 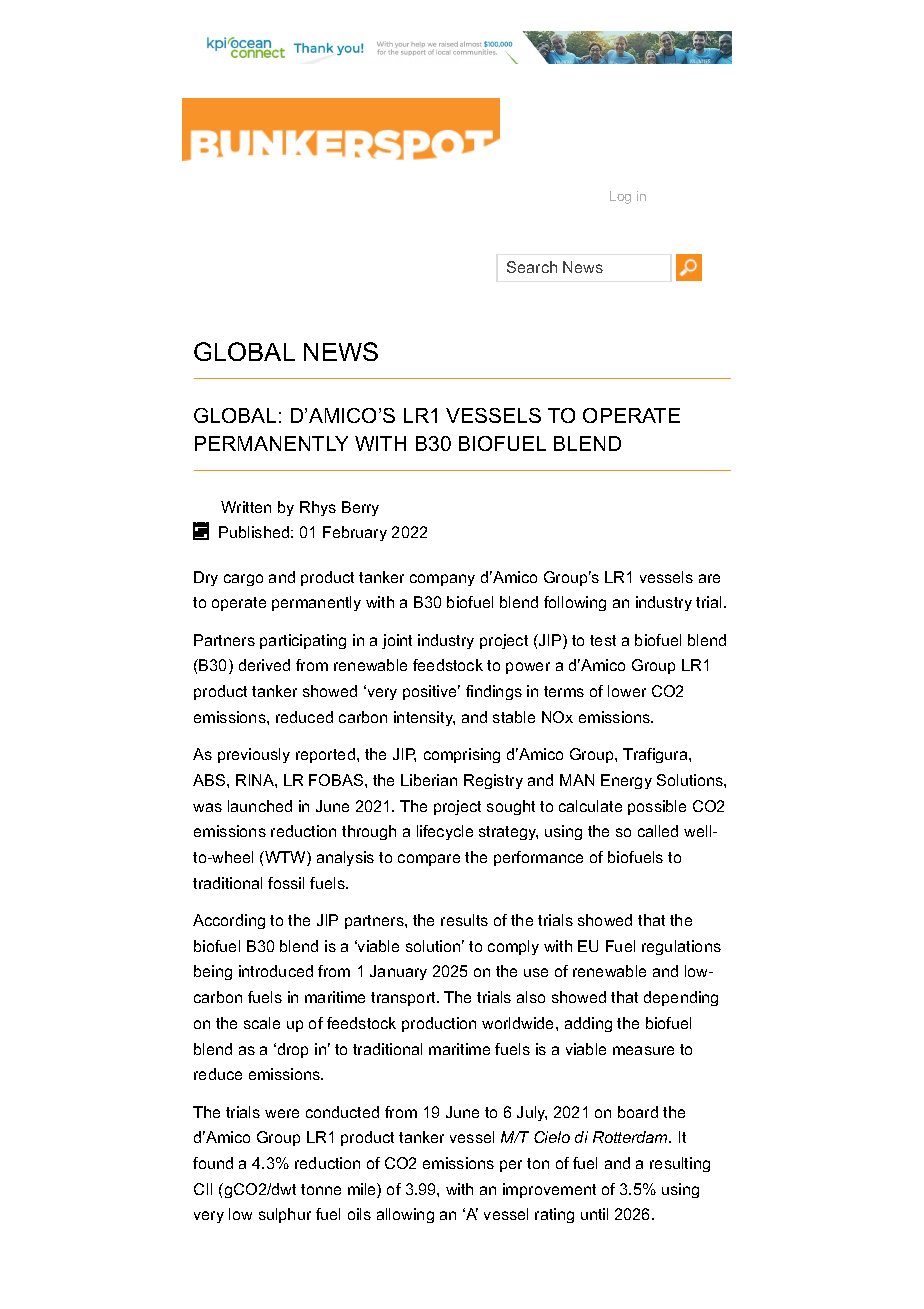 I want to click on introduced, so click(x=276, y=971).
